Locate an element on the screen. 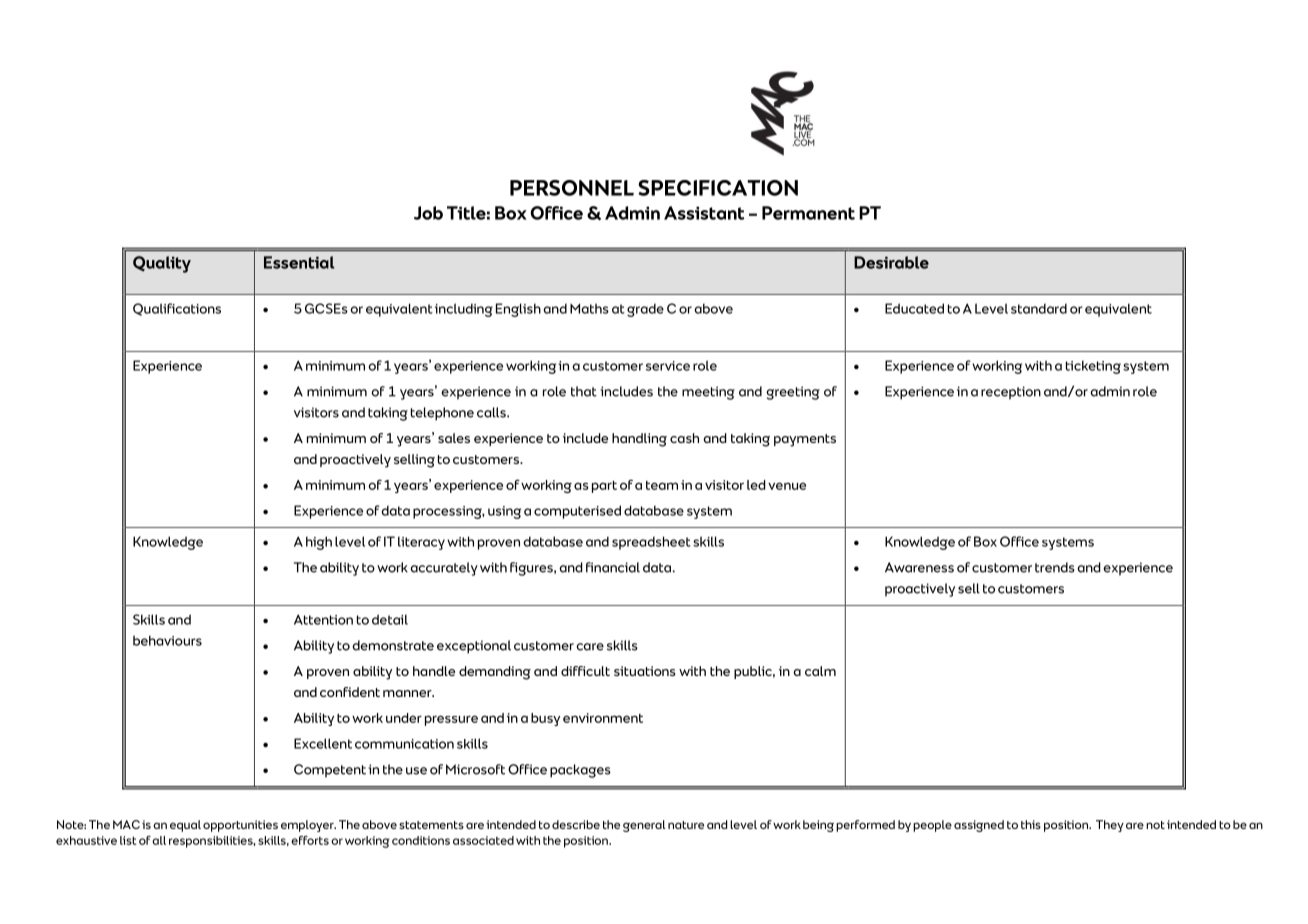  Quality is located at coordinates (162, 264).
